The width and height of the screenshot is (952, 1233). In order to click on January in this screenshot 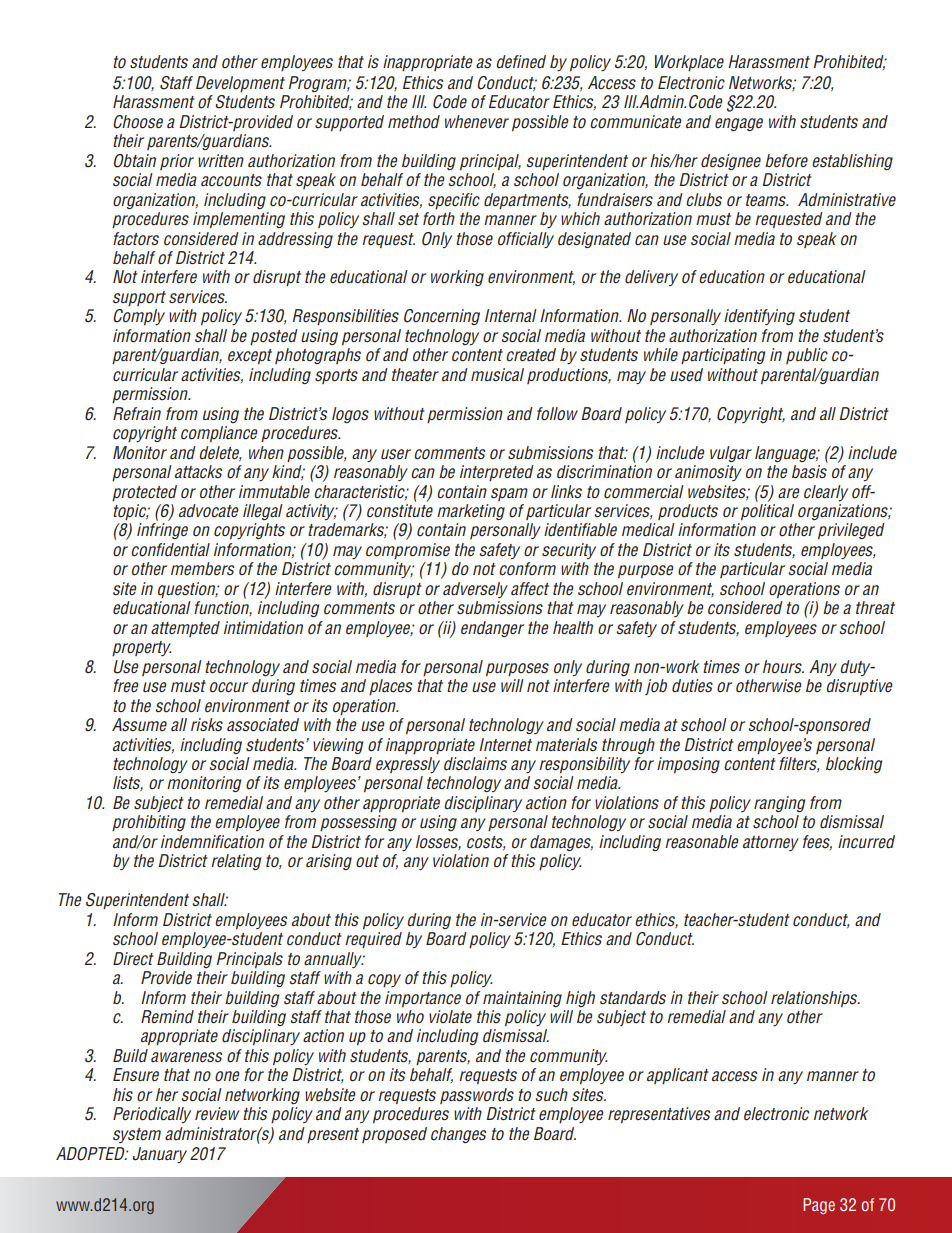, I will do `click(160, 1155)`.
